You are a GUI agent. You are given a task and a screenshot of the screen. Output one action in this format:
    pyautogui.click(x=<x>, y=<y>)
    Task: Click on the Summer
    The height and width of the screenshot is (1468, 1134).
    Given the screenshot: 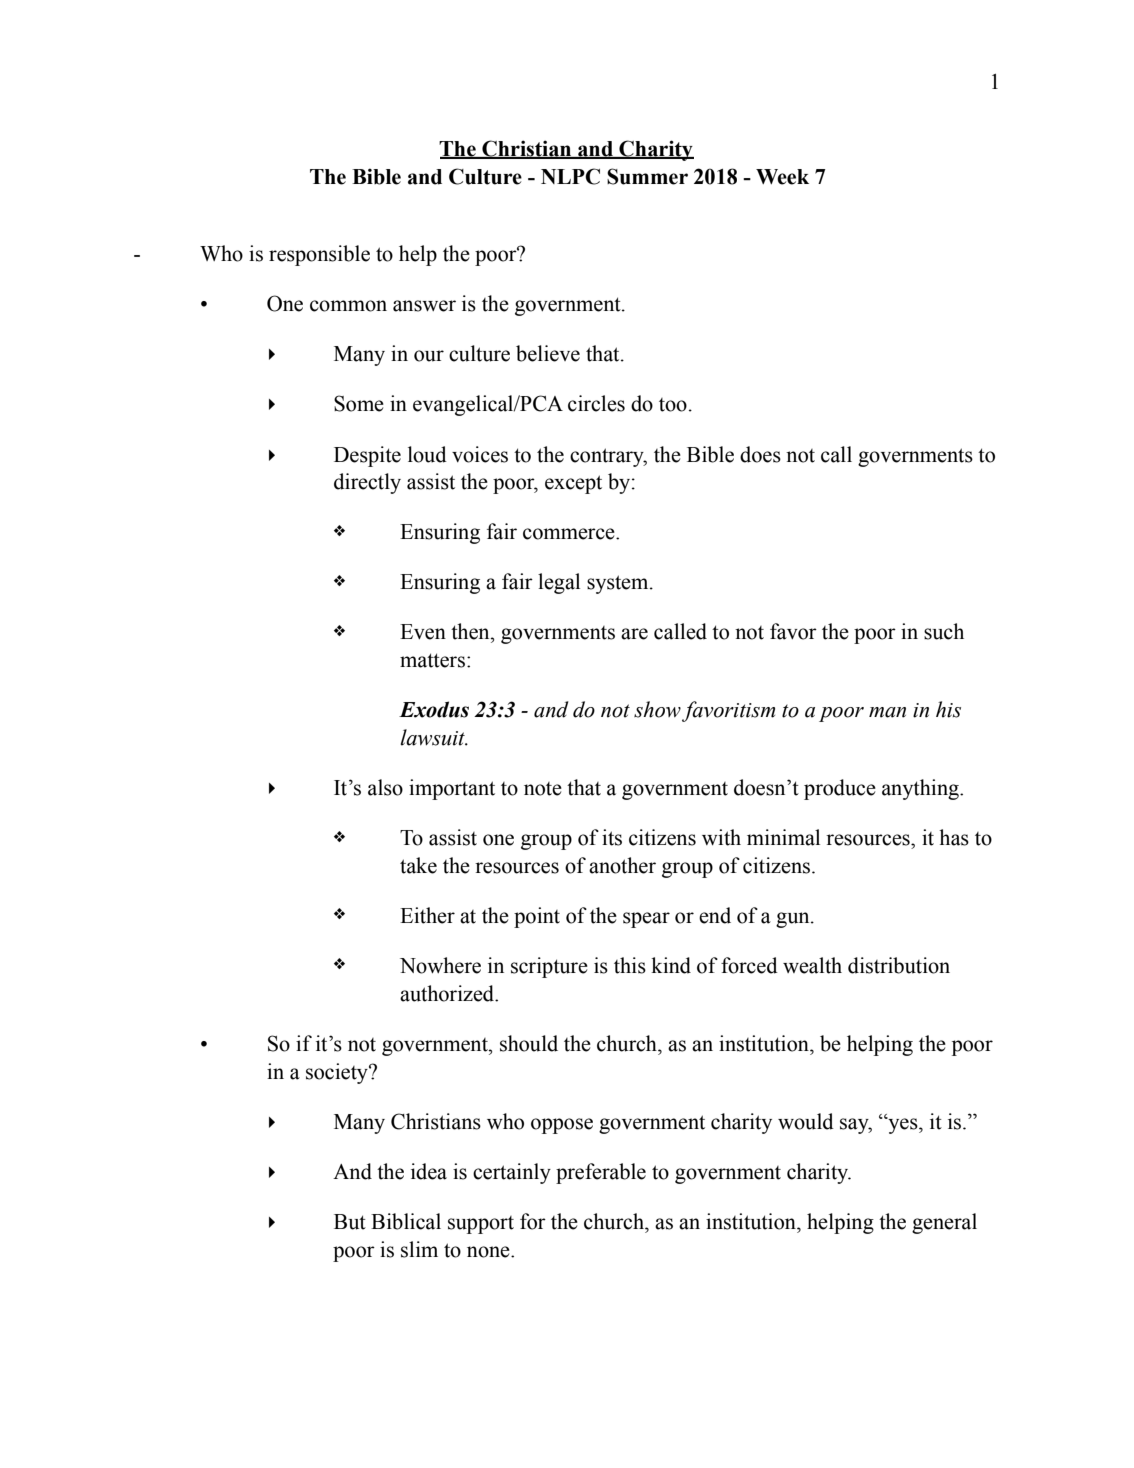 What is the action you would take?
    pyautogui.click(x=647, y=176)
